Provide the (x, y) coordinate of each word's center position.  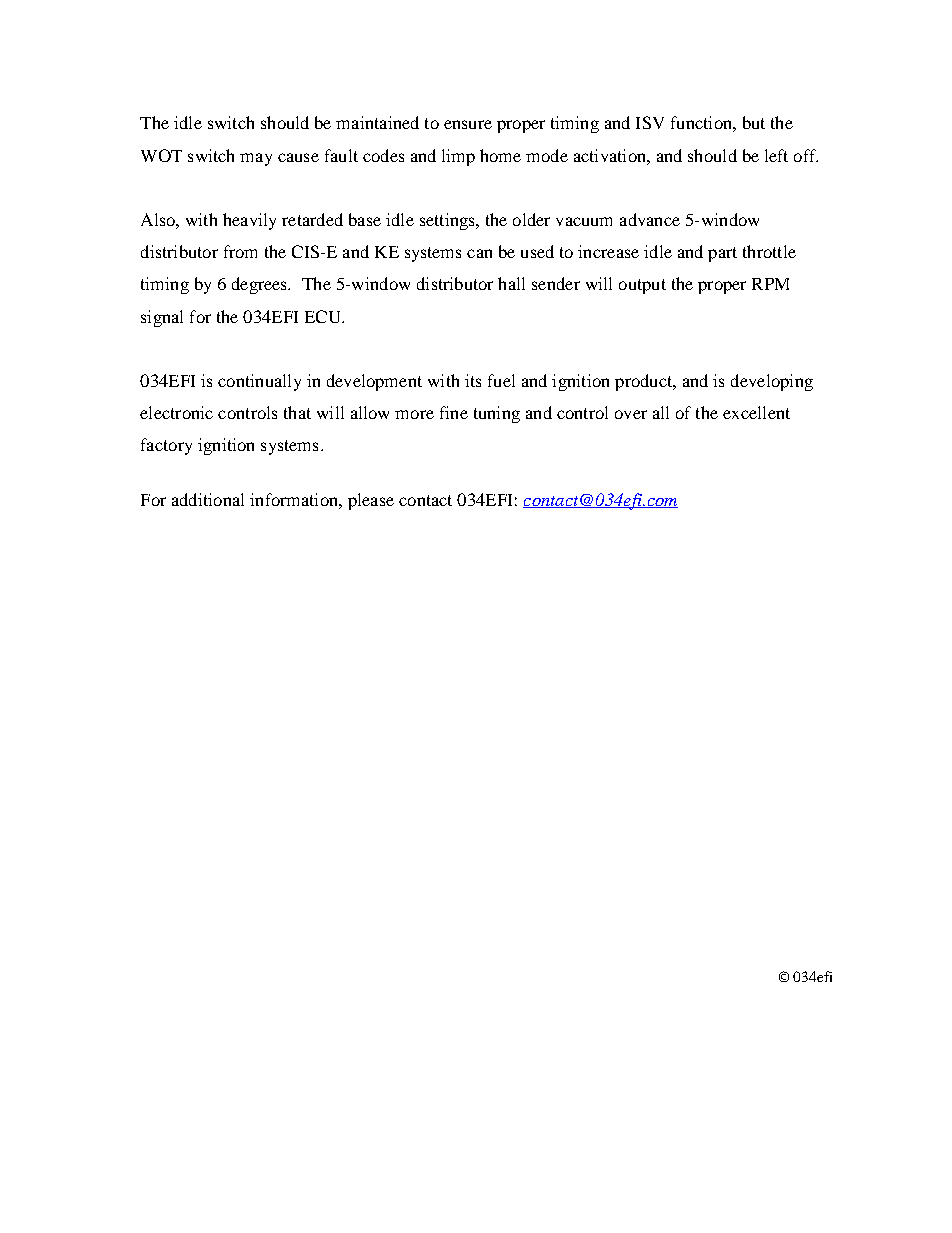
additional (208, 499)
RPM (770, 284)
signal (162, 318)
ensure (468, 124)
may (256, 159)
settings (448, 221)
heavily (249, 221)
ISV (650, 122)
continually (259, 382)
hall (511, 283)
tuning (497, 414)
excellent (756, 412)
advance (650, 219)
